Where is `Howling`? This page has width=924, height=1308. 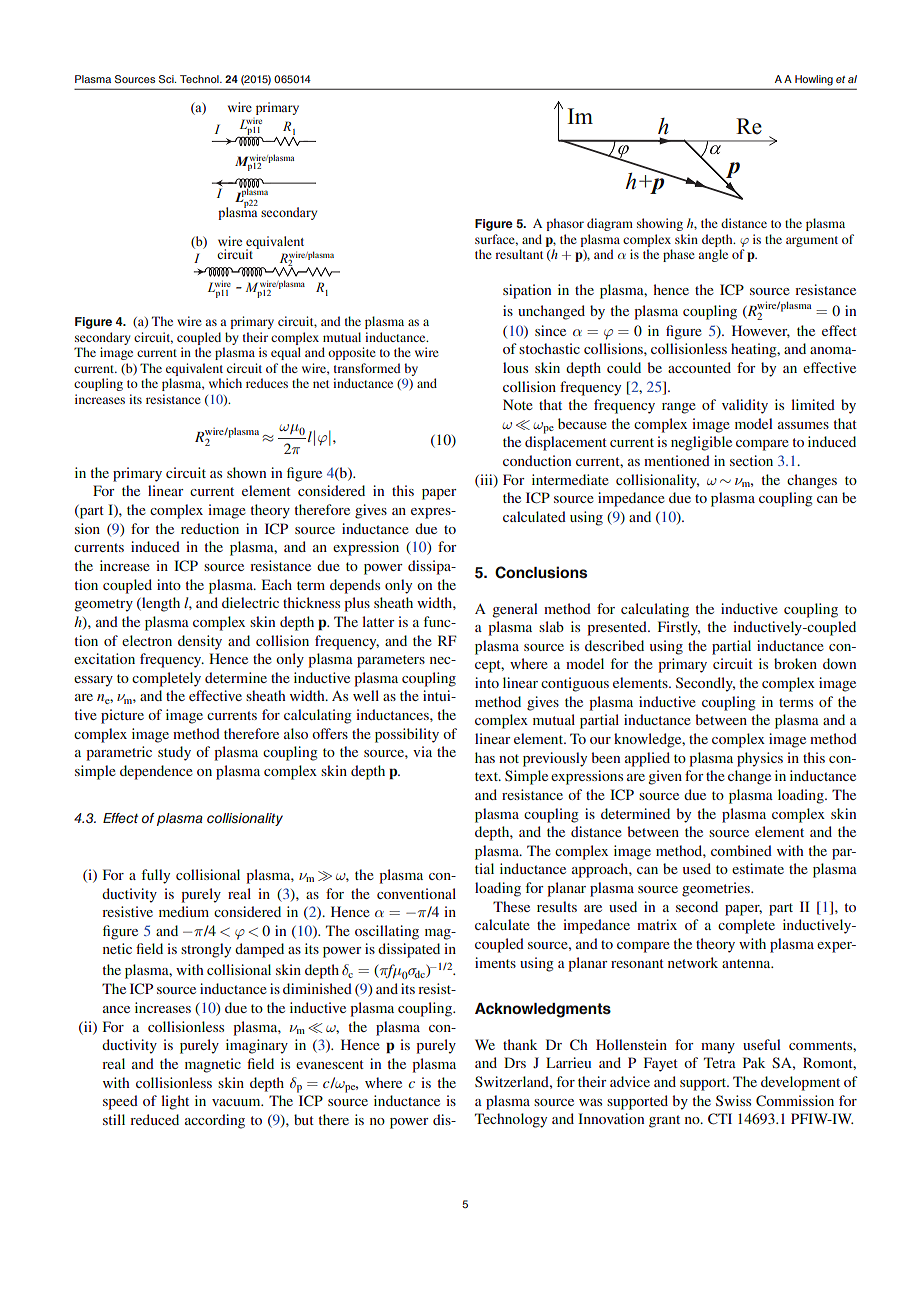
Howling is located at coordinates (814, 80).
